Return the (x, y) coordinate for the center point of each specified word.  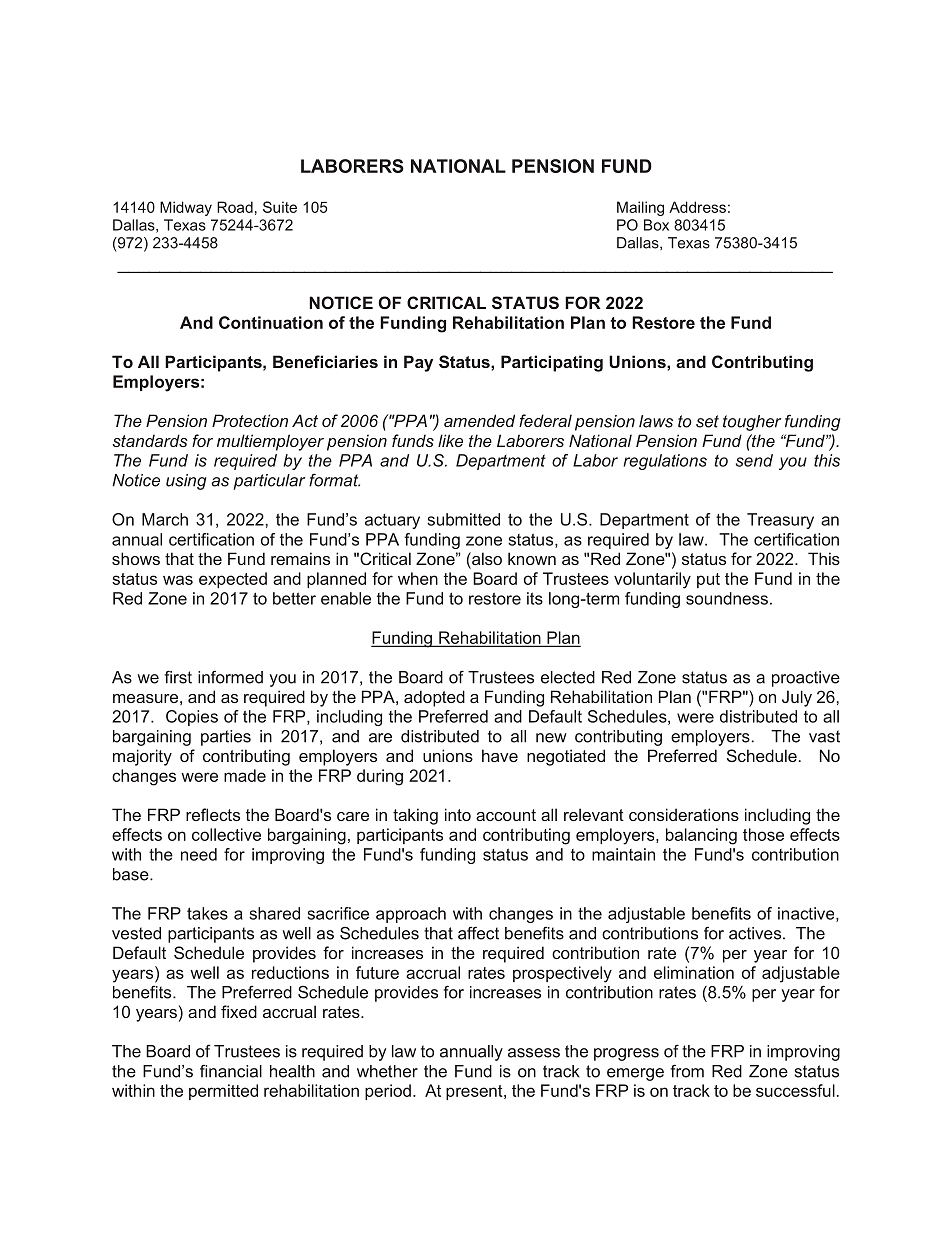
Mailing (640, 208)
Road (235, 207)
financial (231, 1071)
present (475, 1092)
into (458, 814)
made (245, 775)
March (165, 519)
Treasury (780, 521)
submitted (463, 519)
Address (697, 207)
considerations (684, 814)
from (687, 1071)
